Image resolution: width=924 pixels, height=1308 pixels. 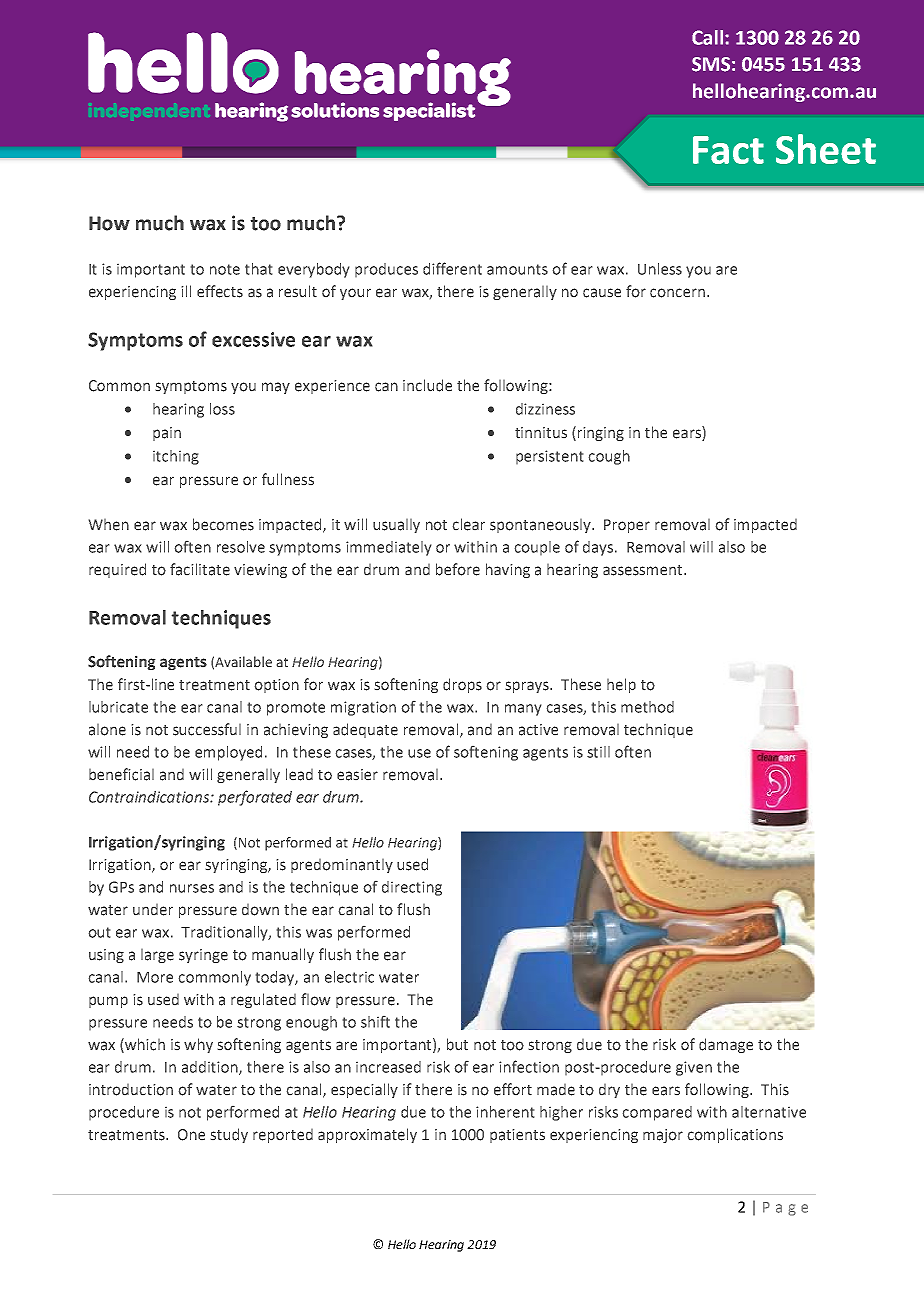 What do you see at coordinates (109, 223) in the screenshot?
I see `How` at bounding box center [109, 223].
